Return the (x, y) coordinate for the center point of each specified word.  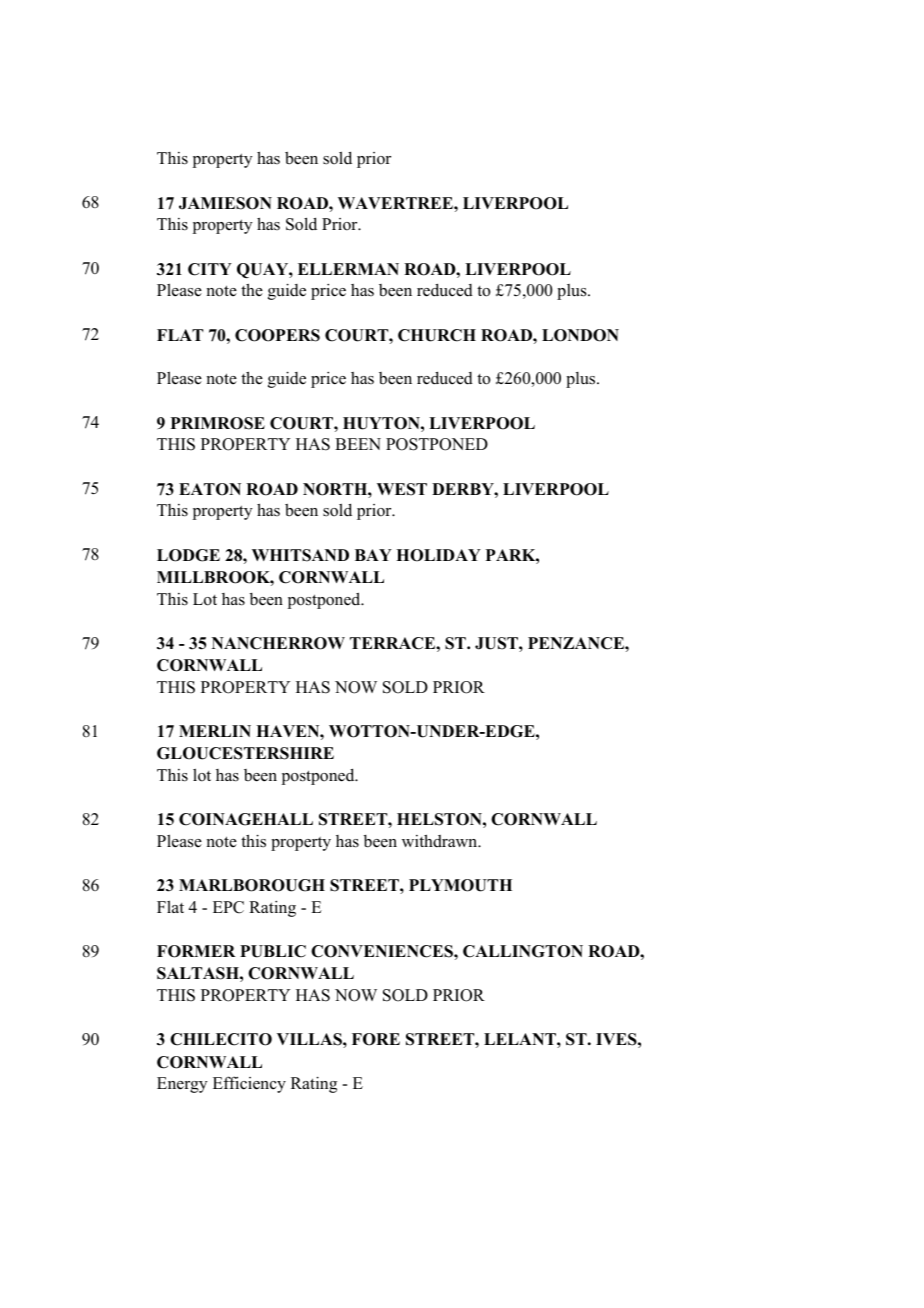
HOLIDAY (438, 555)
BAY (373, 555)
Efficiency (249, 1084)
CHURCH (437, 335)
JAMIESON (225, 203)
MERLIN (215, 731)
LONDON (580, 335)
